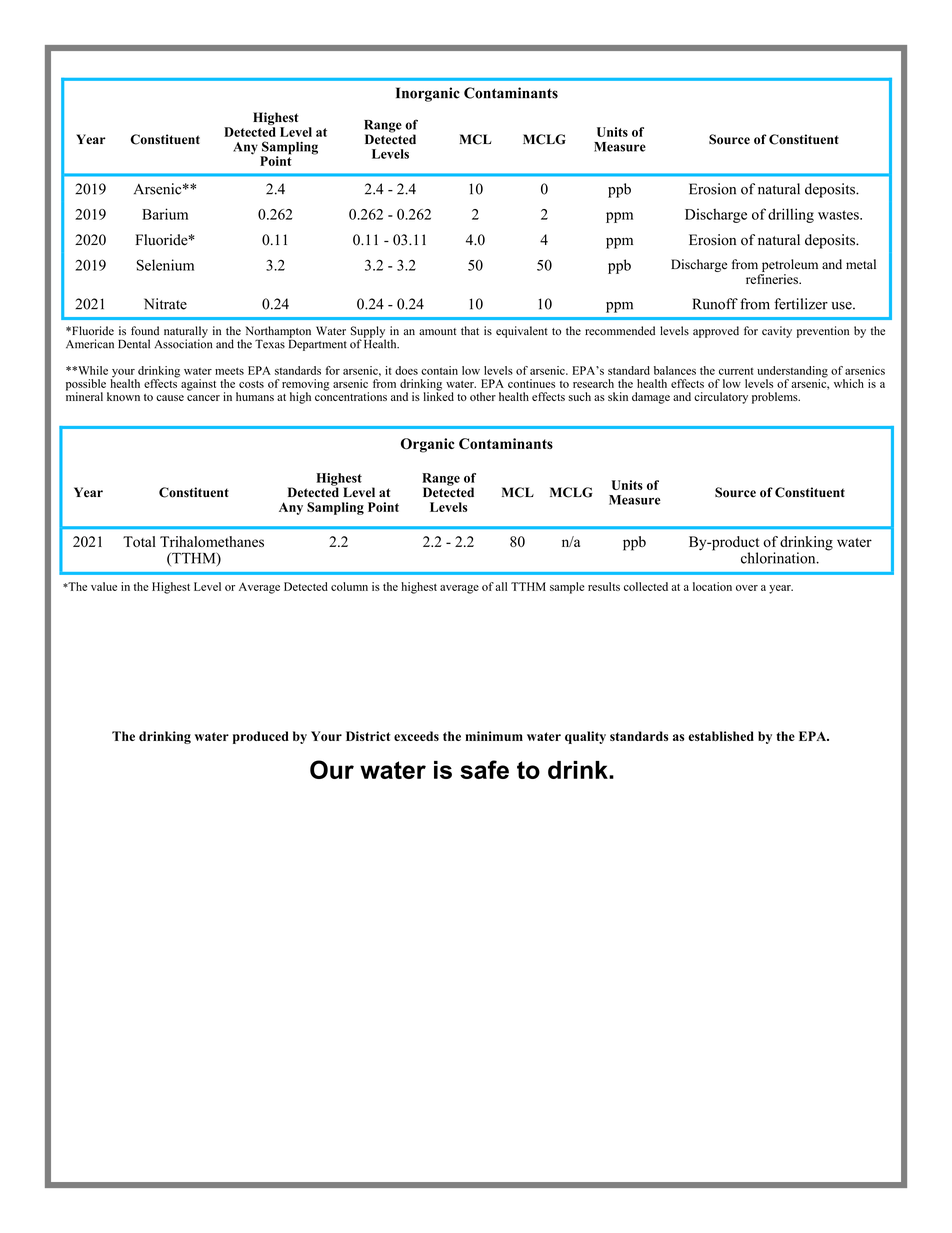 The height and width of the image is (1233, 952). I want to click on produced, so click(261, 737).
